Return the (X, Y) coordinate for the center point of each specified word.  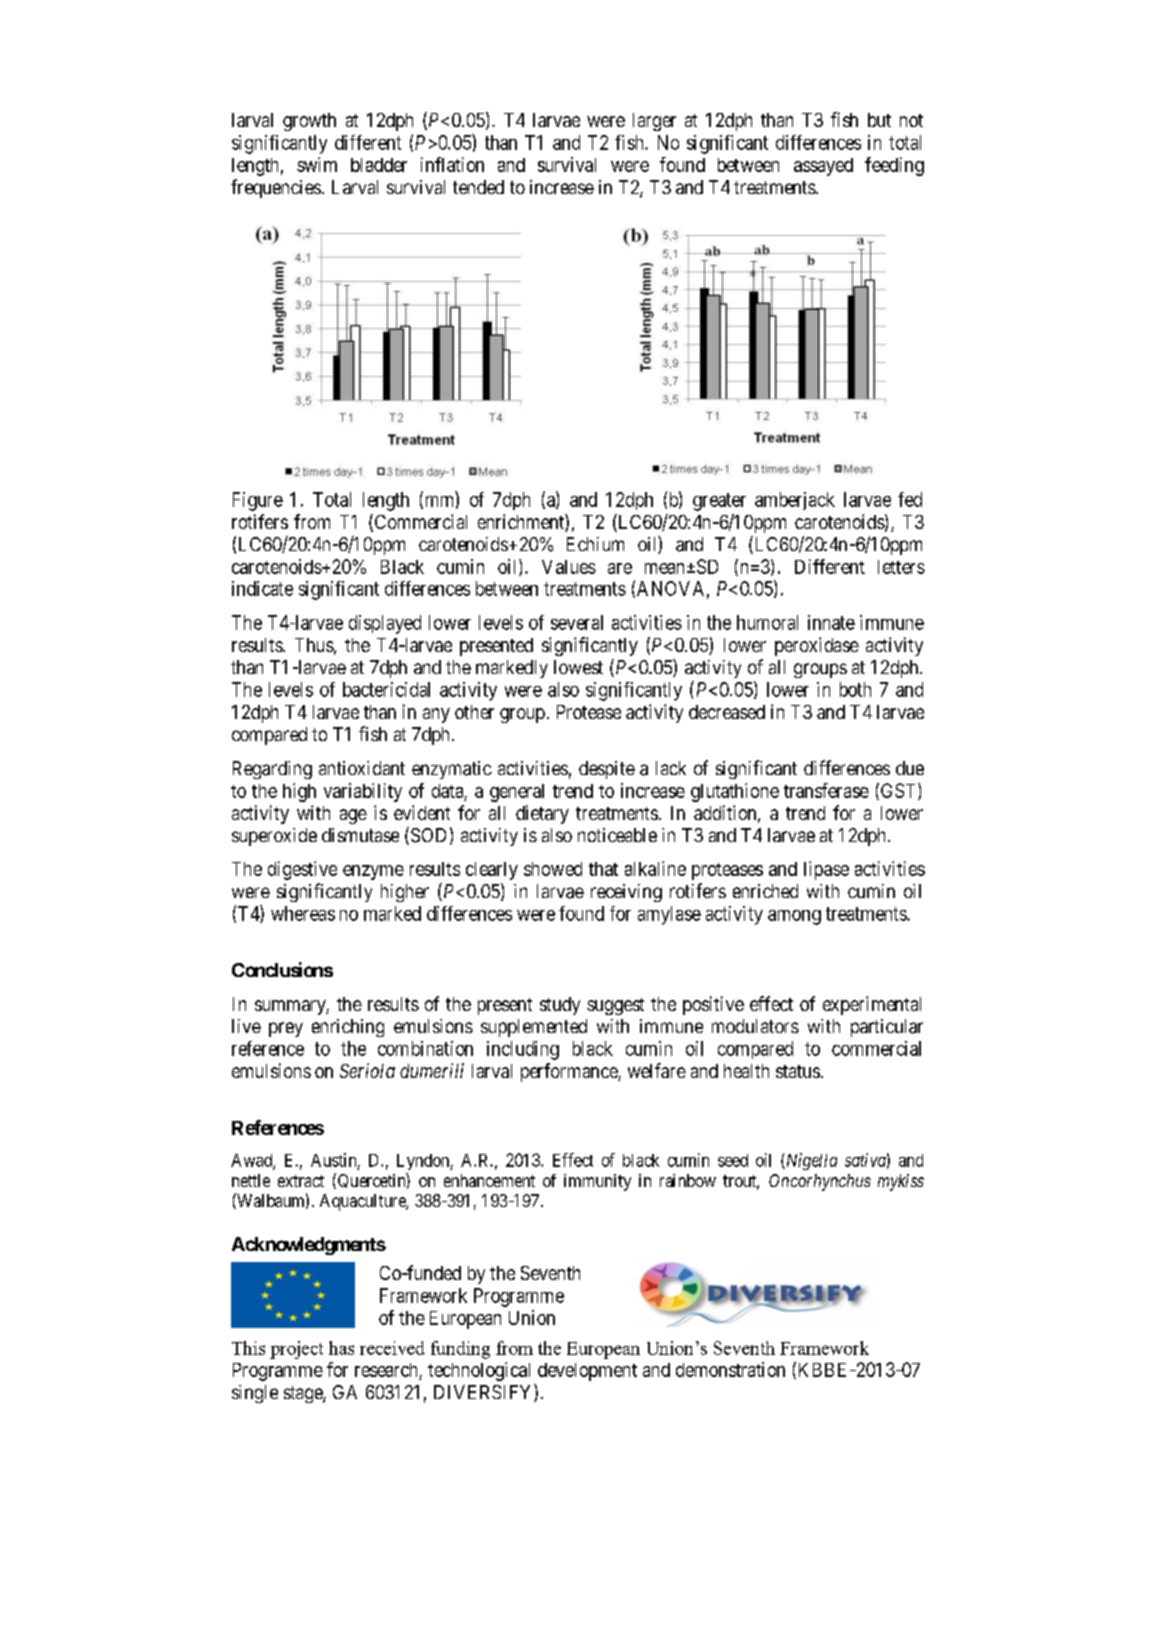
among (794, 917)
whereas (303, 913)
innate (831, 622)
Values (569, 567)
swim (317, 164)
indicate (262, 588)
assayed (823, 167)
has (341, 1348)
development (587, 1372)
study (560, 1006)
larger (654, 122)
